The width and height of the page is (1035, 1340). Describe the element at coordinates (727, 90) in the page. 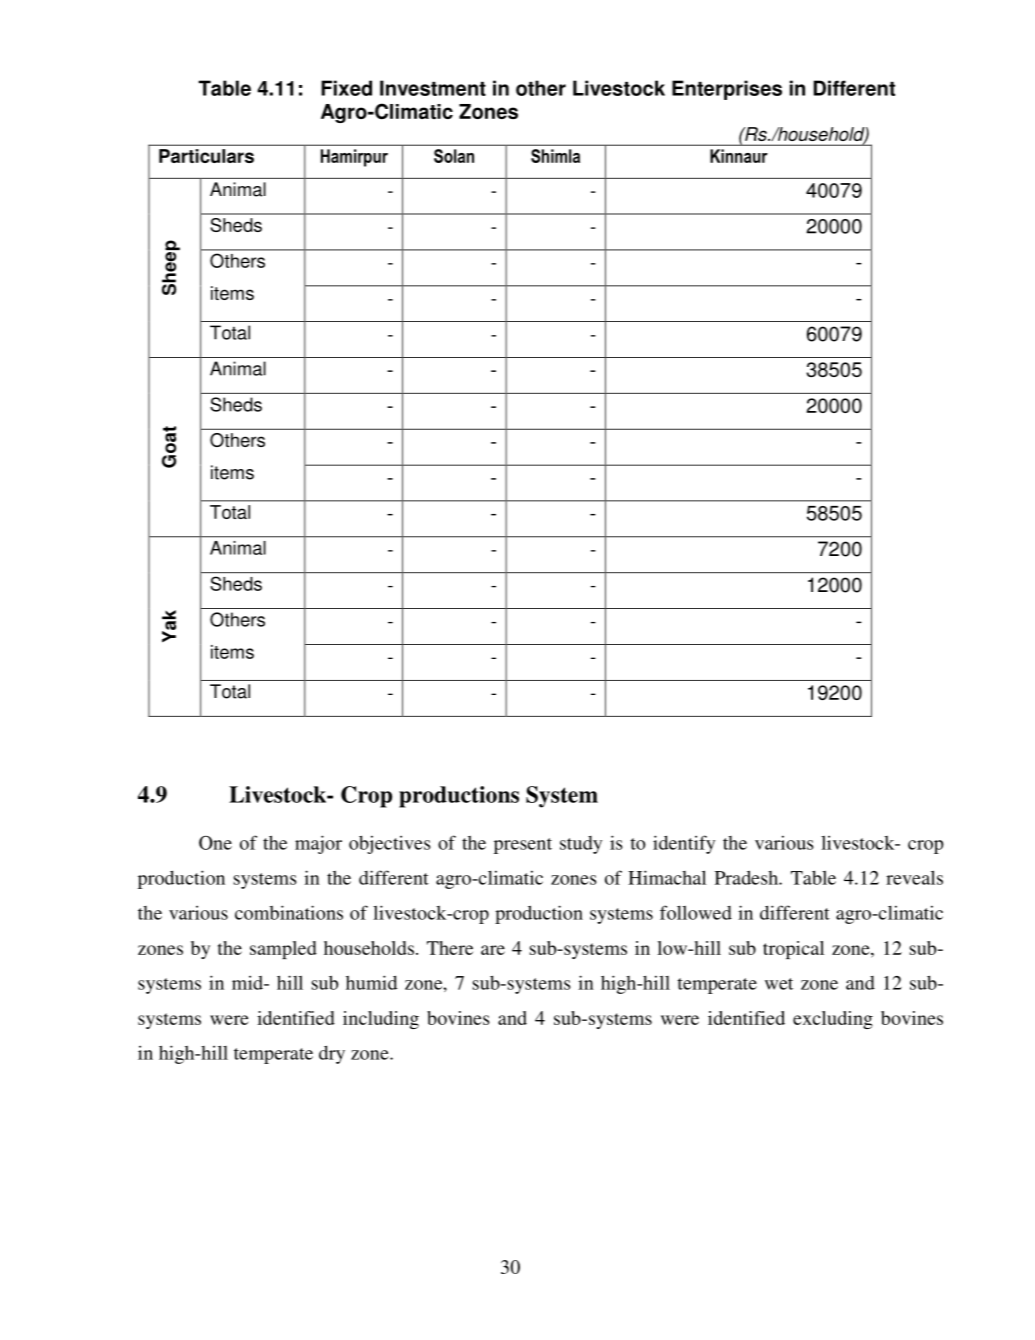

I see `Enterprises` at that location.
